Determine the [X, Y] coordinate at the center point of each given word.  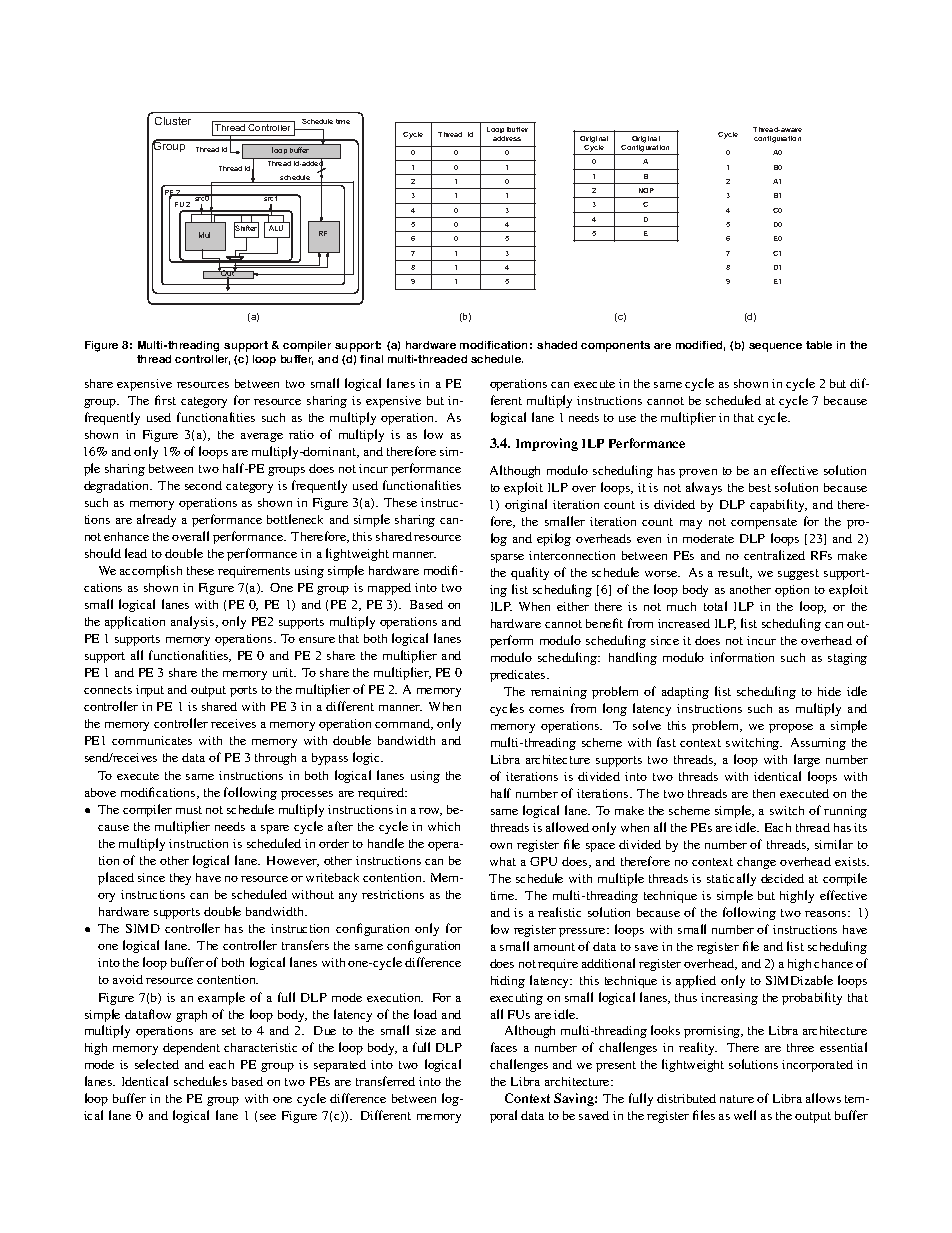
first [165, 400]
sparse [507, 558]
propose [791, 728]
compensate [764, 523]
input [150, 691]
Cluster [173, 121]
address [507, 138]
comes [546, 710]
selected [157, 1064]
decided [782, 878]
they [180, 879]
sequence [775, 347]
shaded [557, 345]
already [156, 520]
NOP [646, 190]
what [503, 861]
